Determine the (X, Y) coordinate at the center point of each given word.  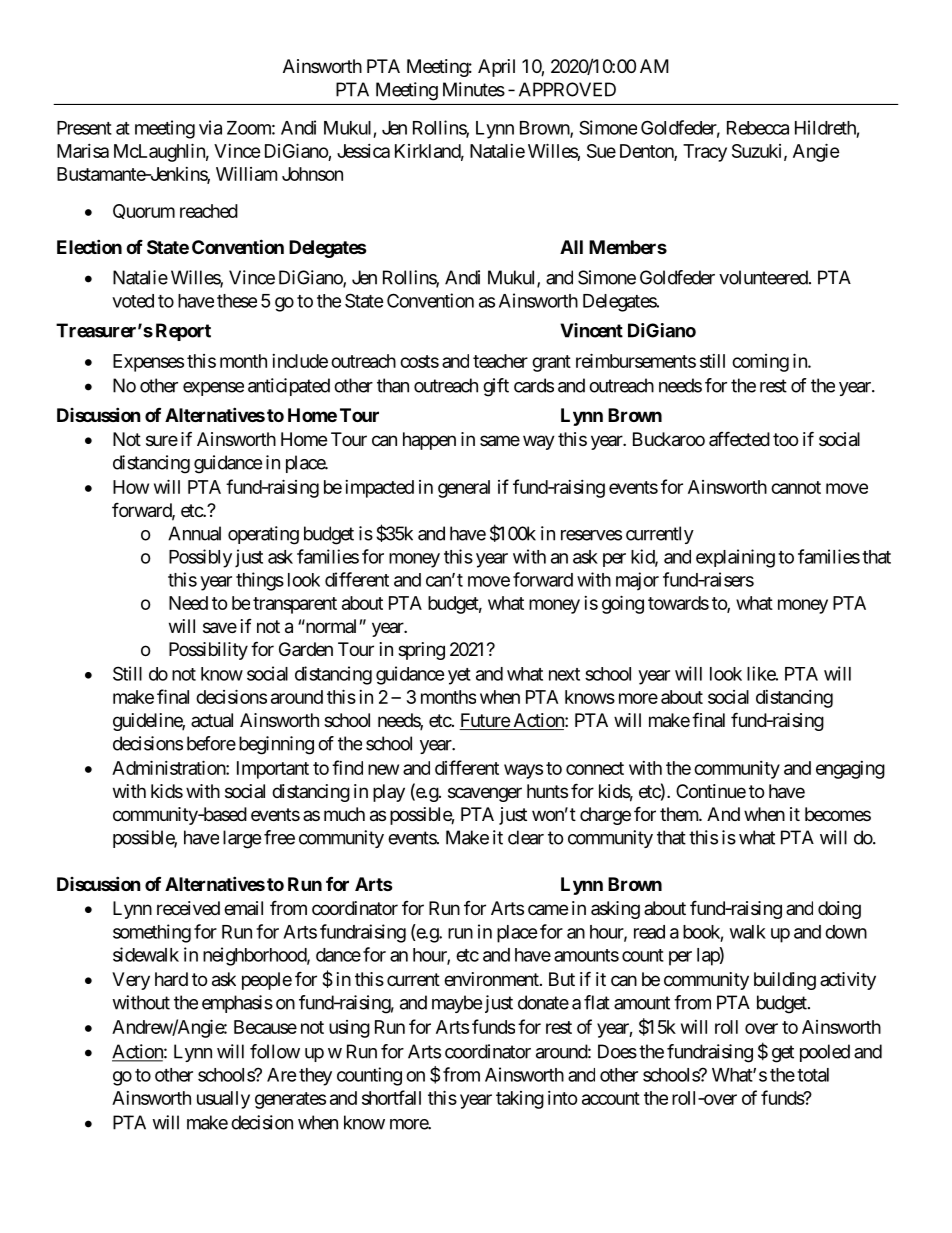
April (496, 68)
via (210, 127)
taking (520, 1100)
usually (223, 1100)
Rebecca (758, 128)
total (813, 1075)
